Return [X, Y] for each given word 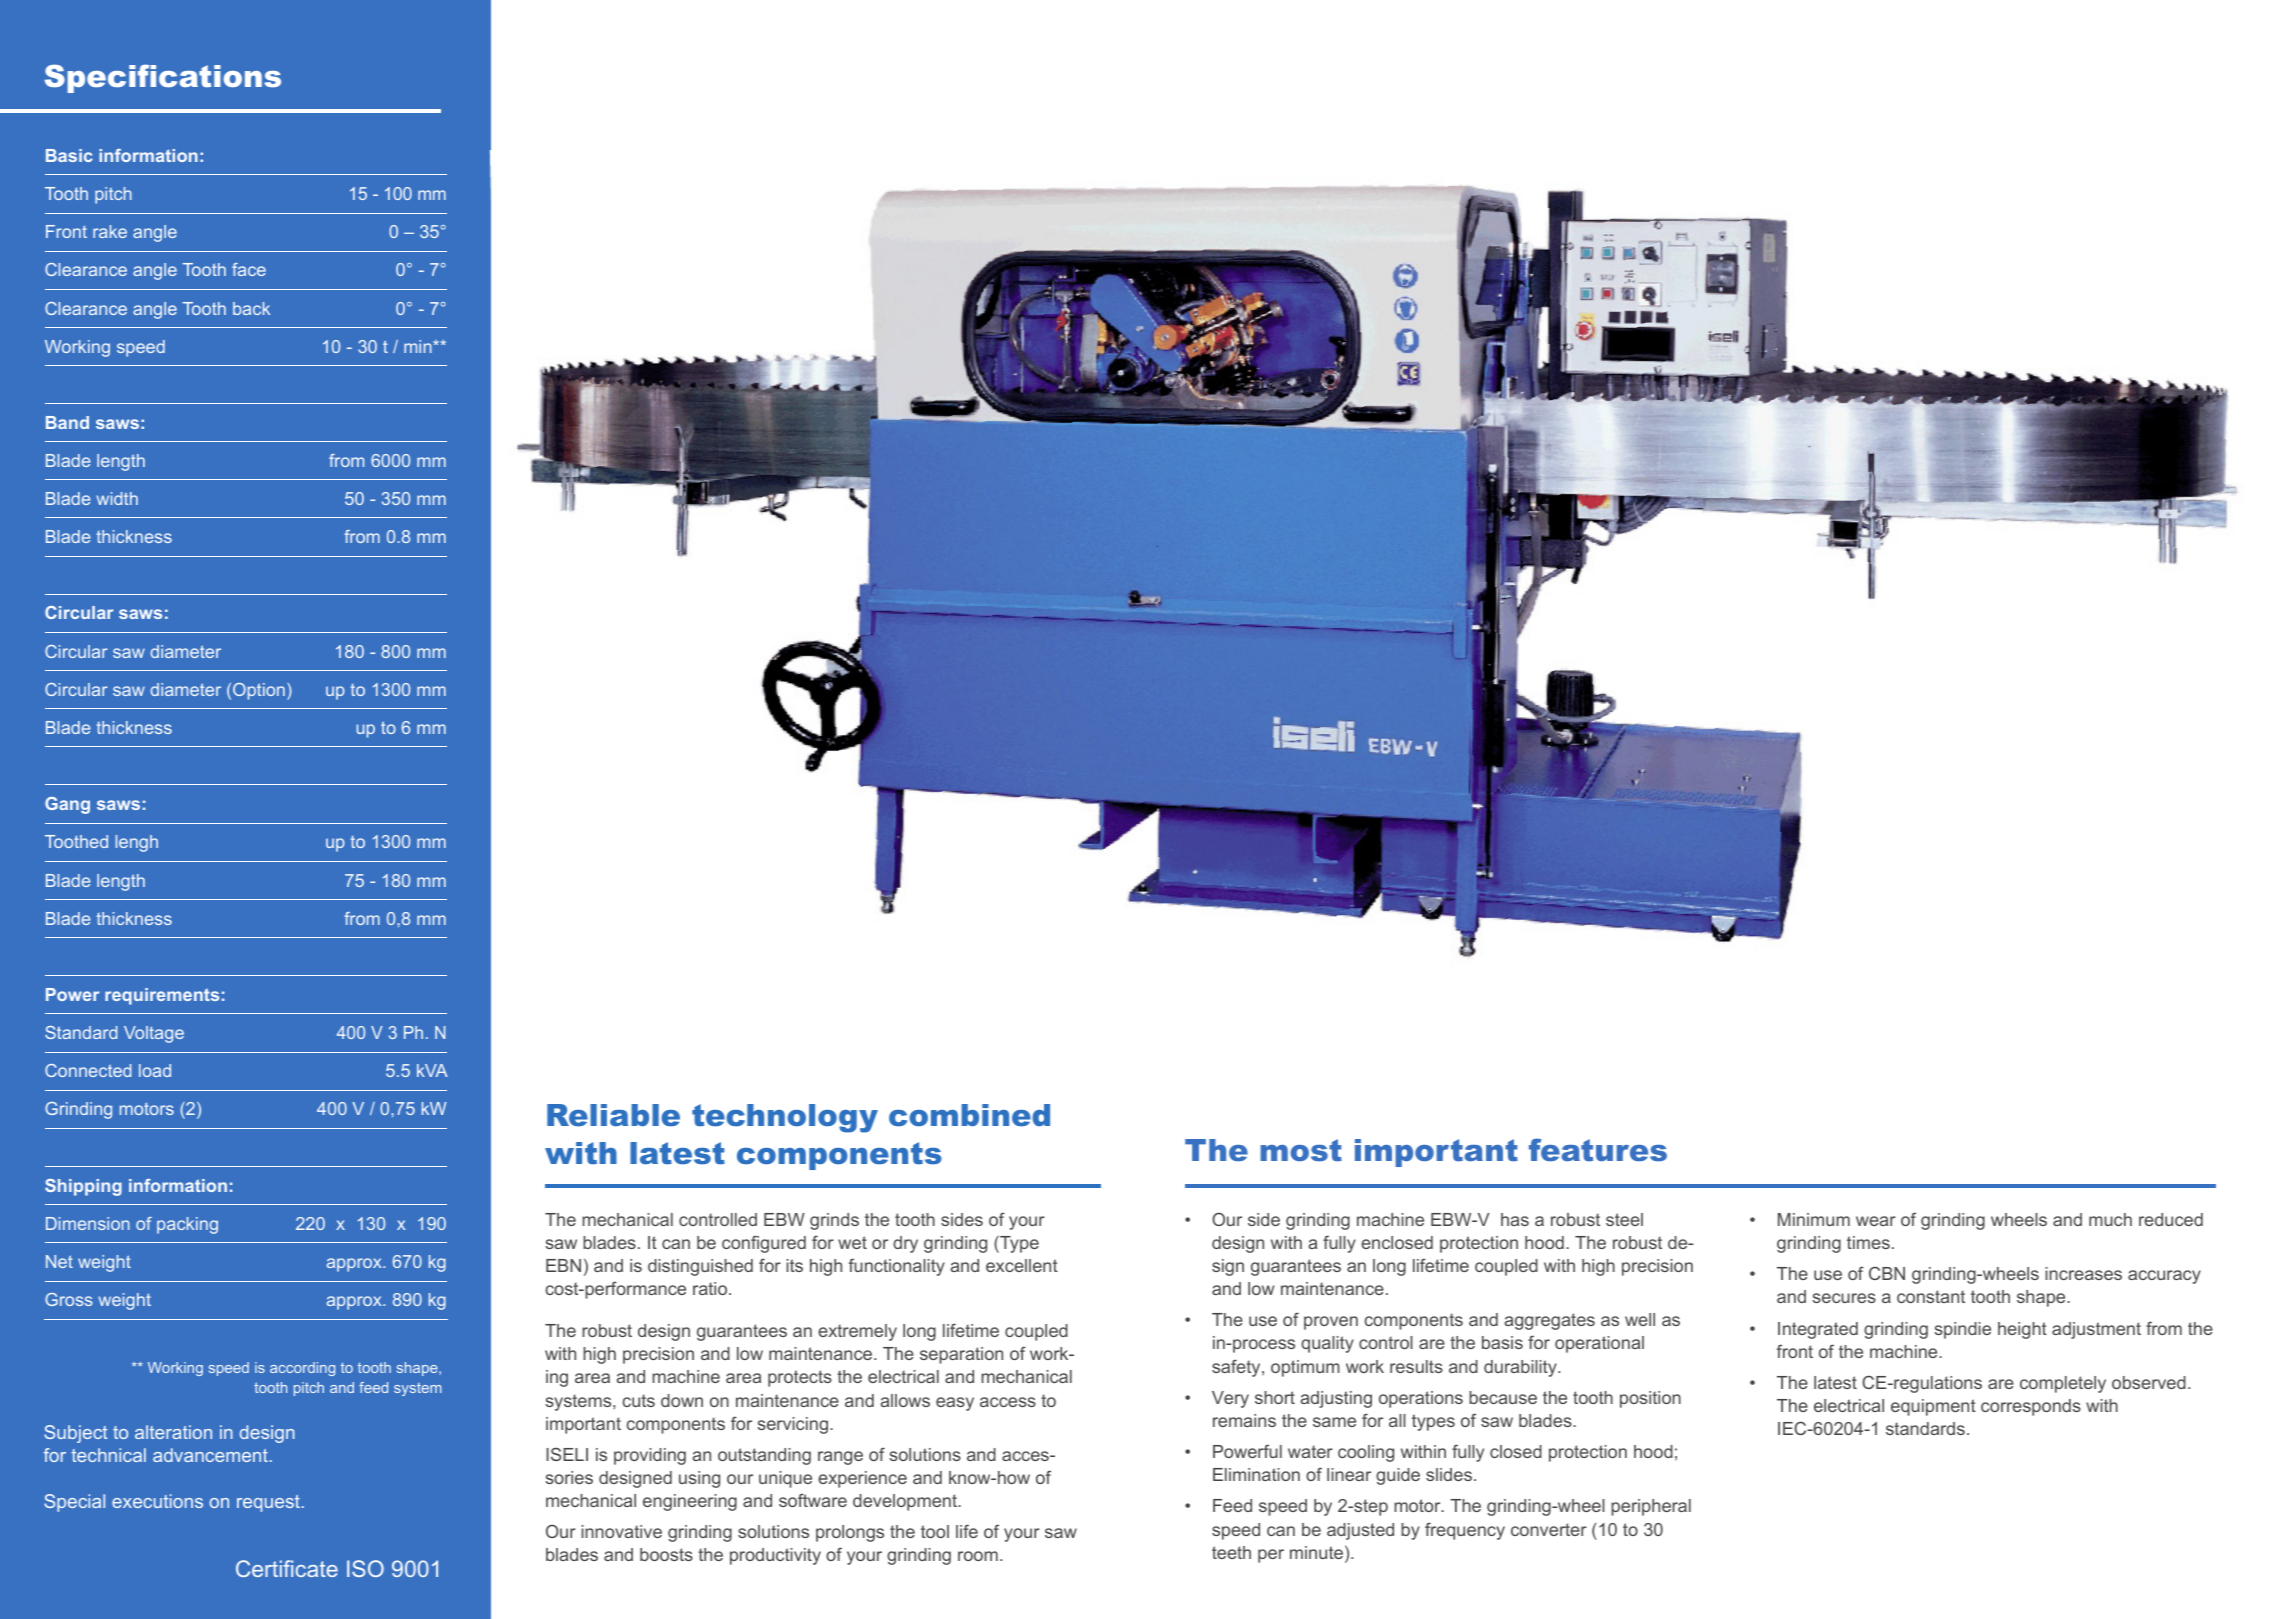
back [251, 308]
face [249, 269]
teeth [1231, 1552]
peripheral [1651, 1507]
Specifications [163, 78]
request [268, 1503]
